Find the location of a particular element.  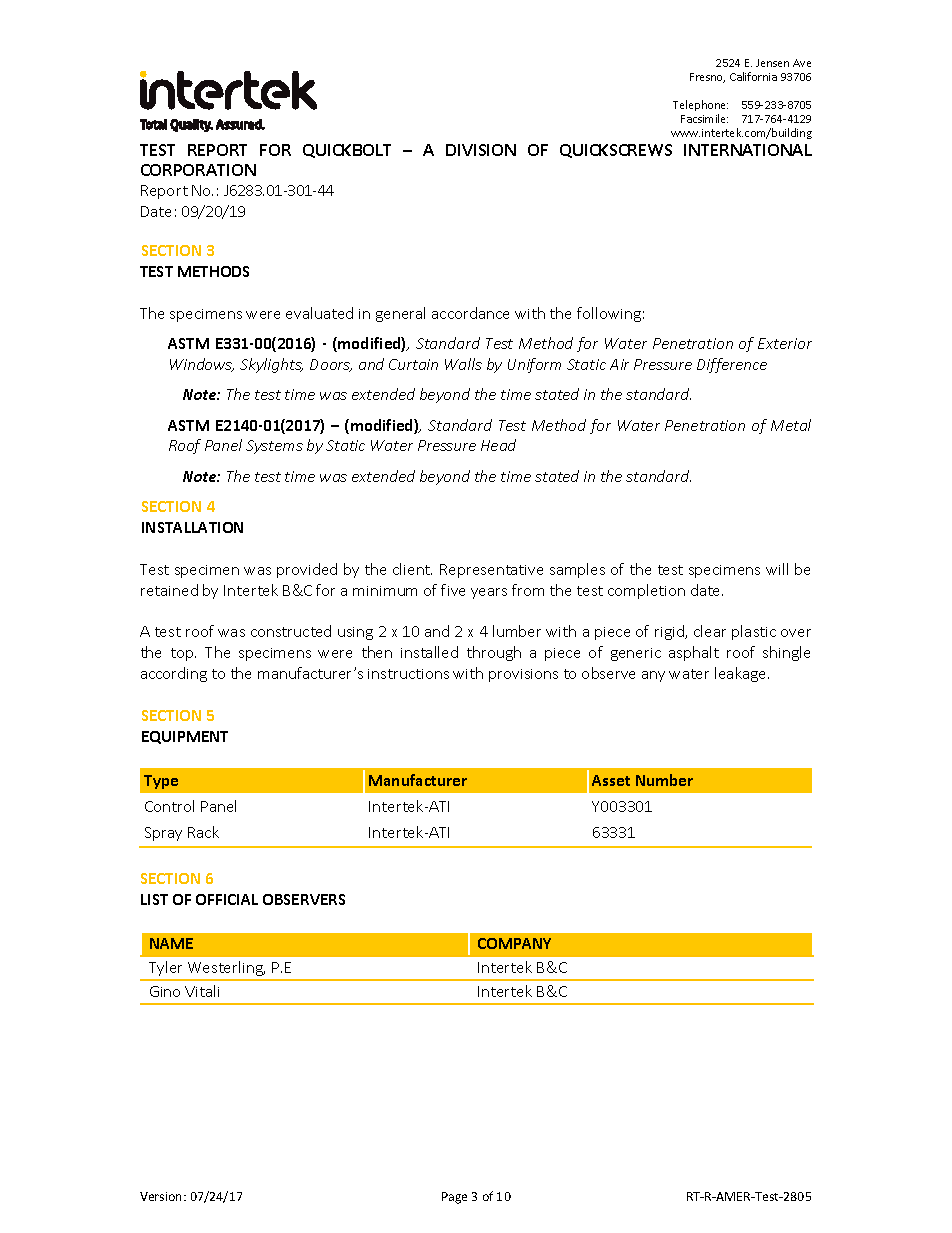

will is located at coordinates (777, 569).
